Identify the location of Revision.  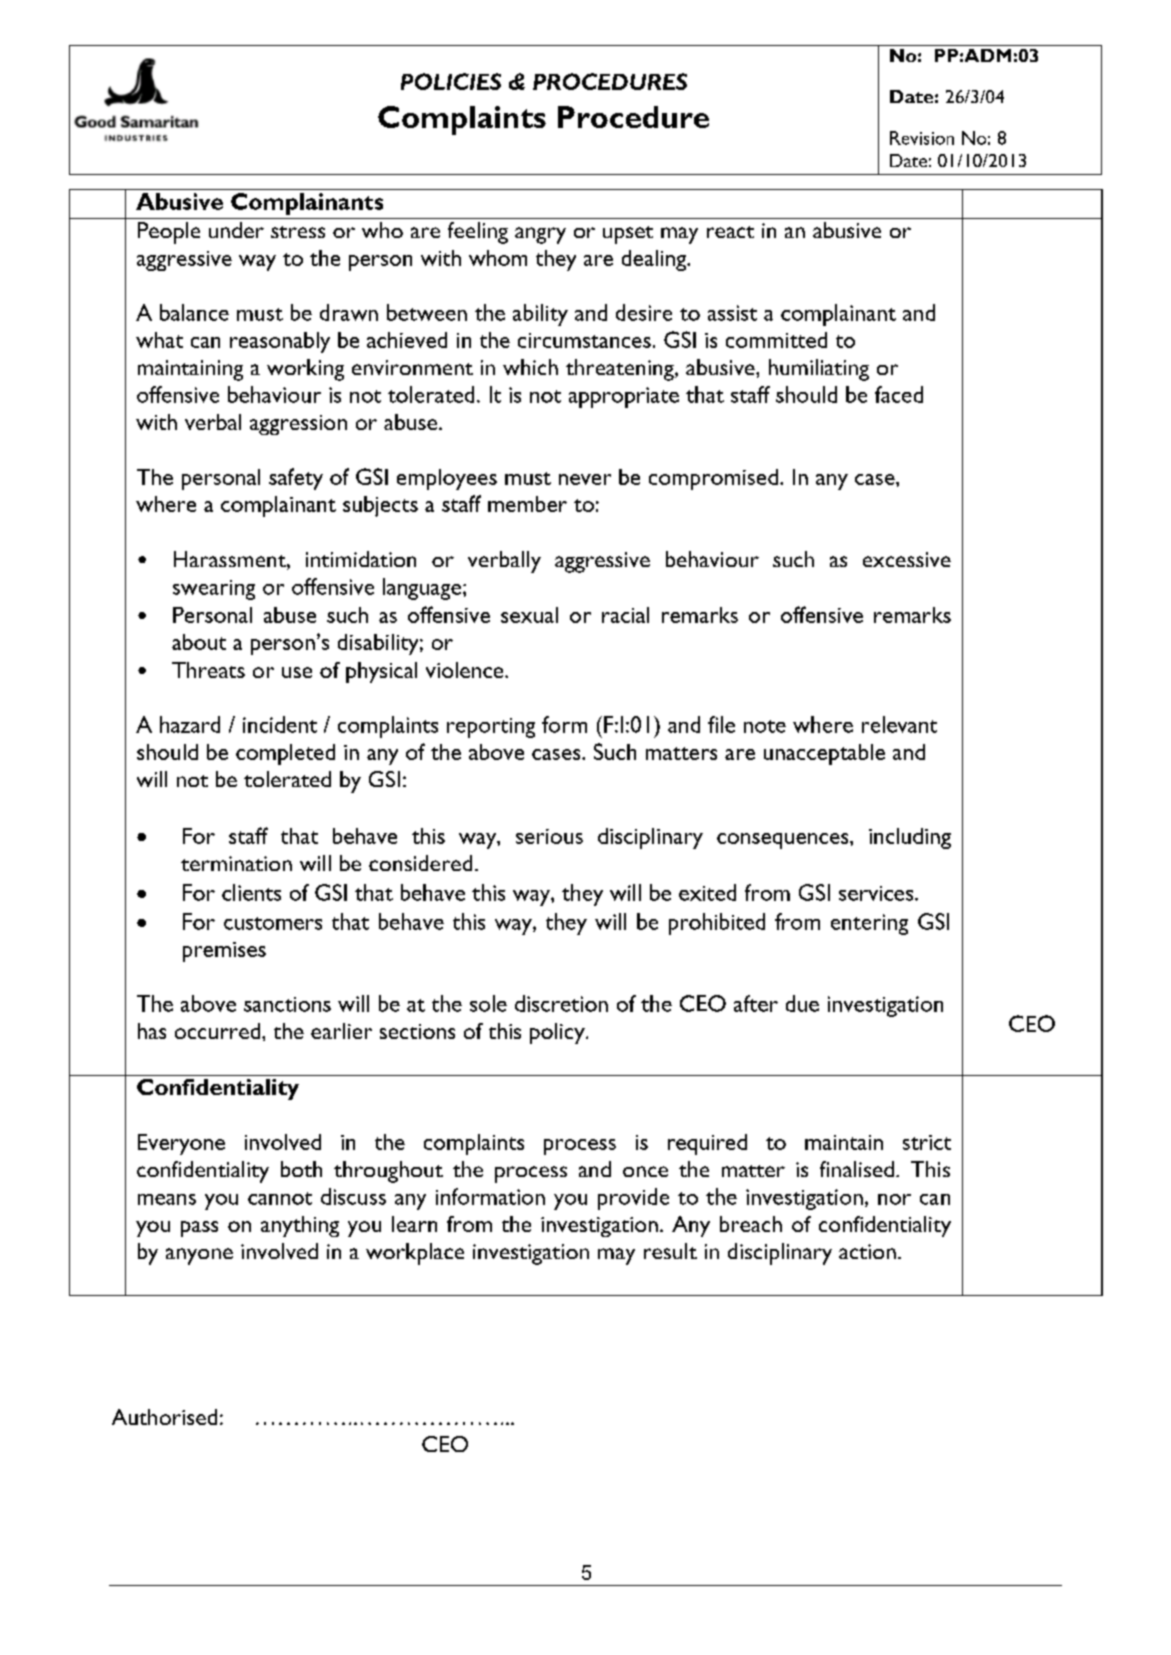
(922, 138).
